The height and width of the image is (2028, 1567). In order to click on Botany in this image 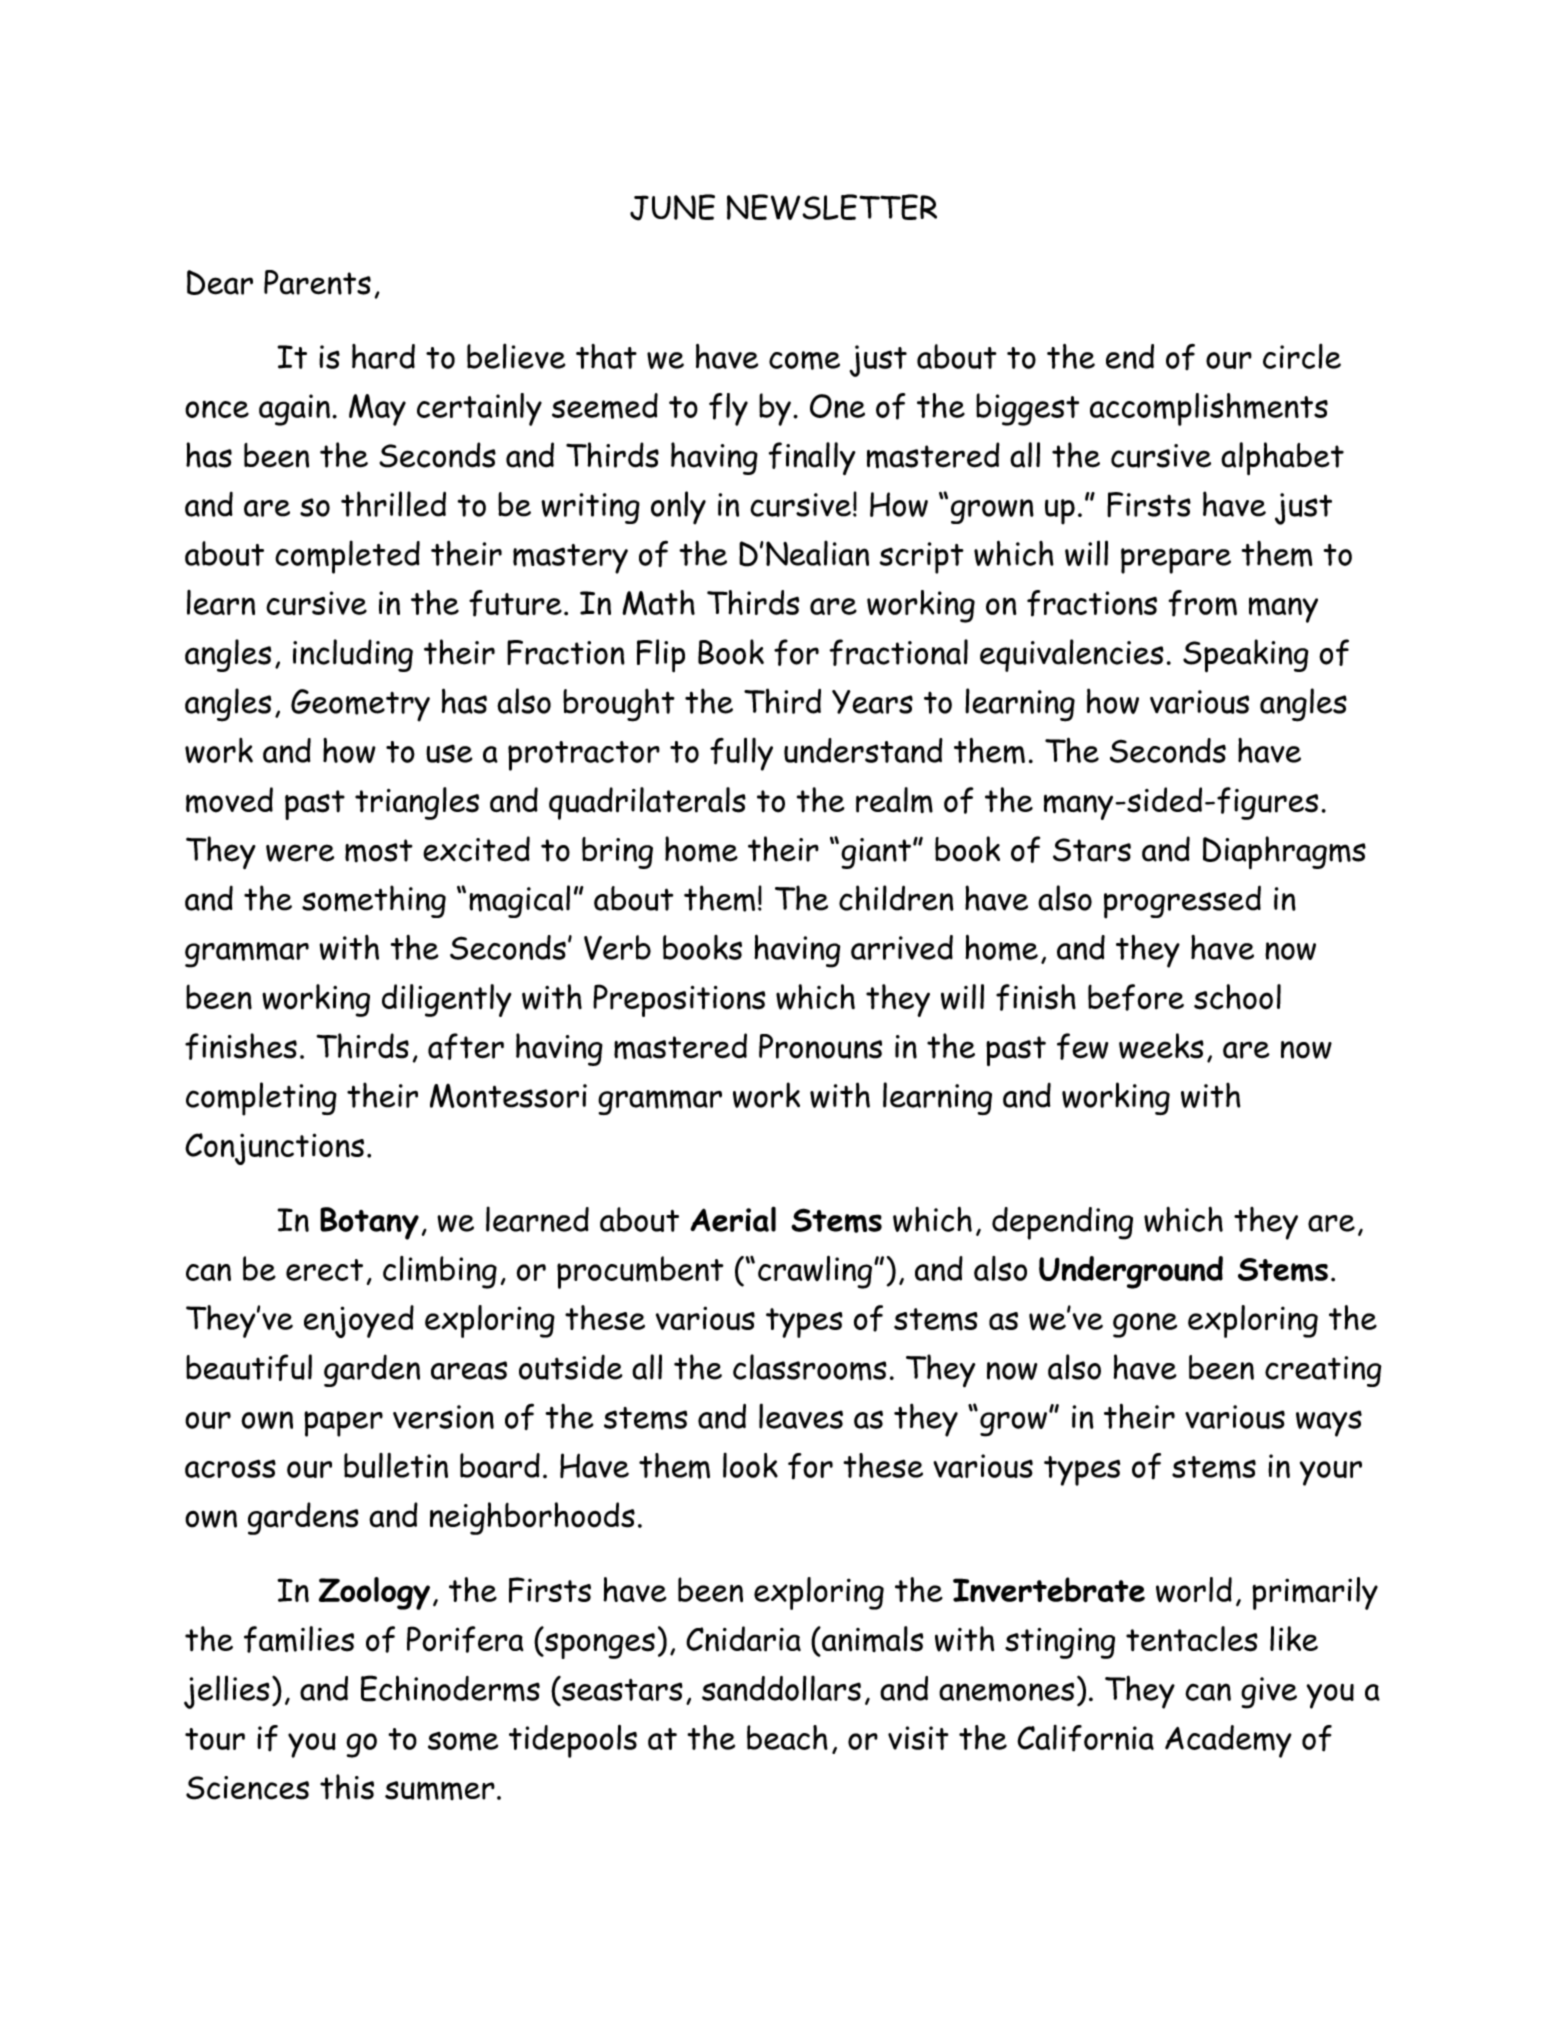, I will do `click(369, 1223)`.
